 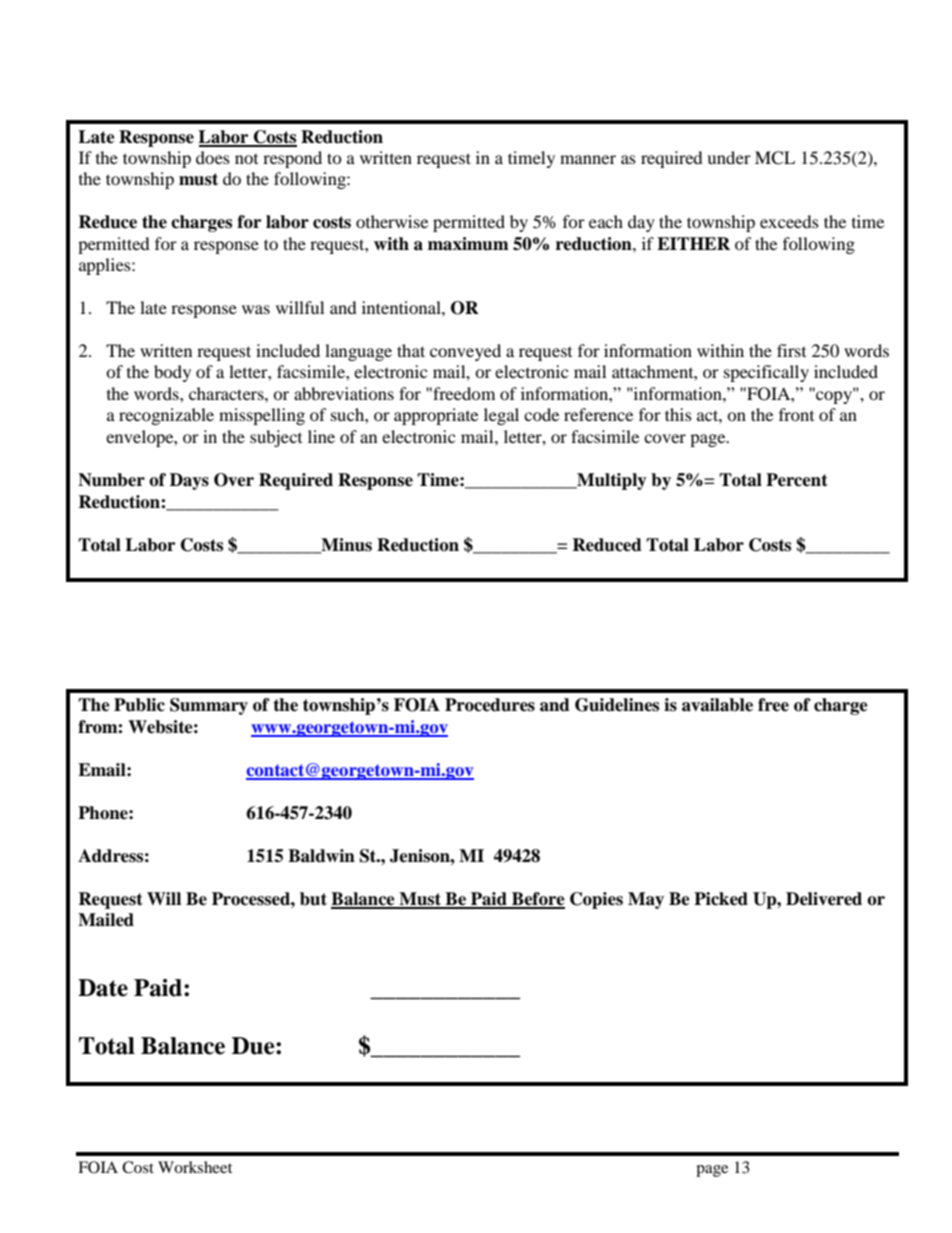 What do you see at coordinates (189, 481) in the document?
I see `Days` at bounding box center [189, 481].
